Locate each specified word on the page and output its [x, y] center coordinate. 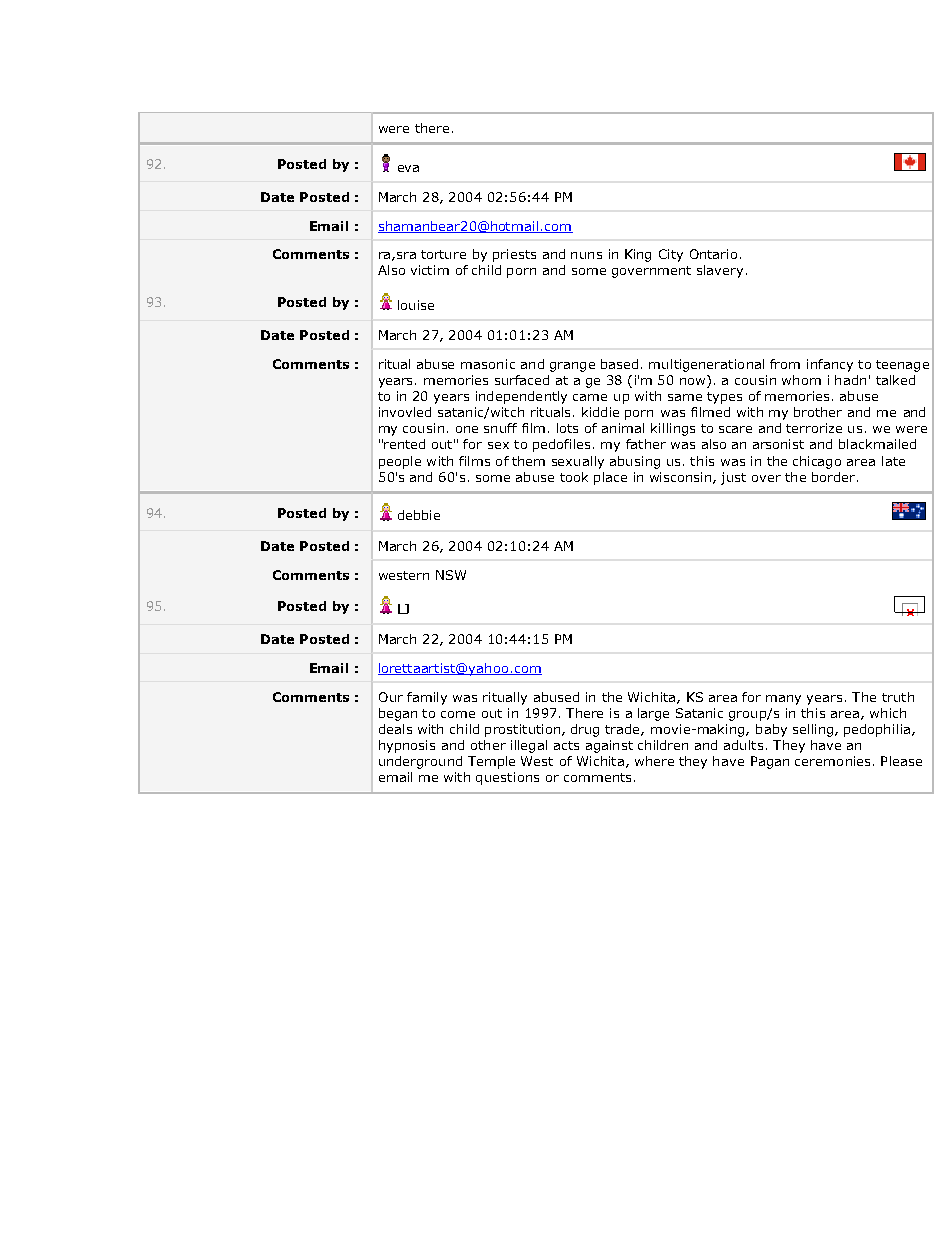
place [610, 478]
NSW [451, 575]
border [835, 477]
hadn [850, 380]
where [654, 761]
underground [420, 762]
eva [408, 168]
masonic [488, 364]
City [671, 255]
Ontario [713, 254]
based [619, 364]
